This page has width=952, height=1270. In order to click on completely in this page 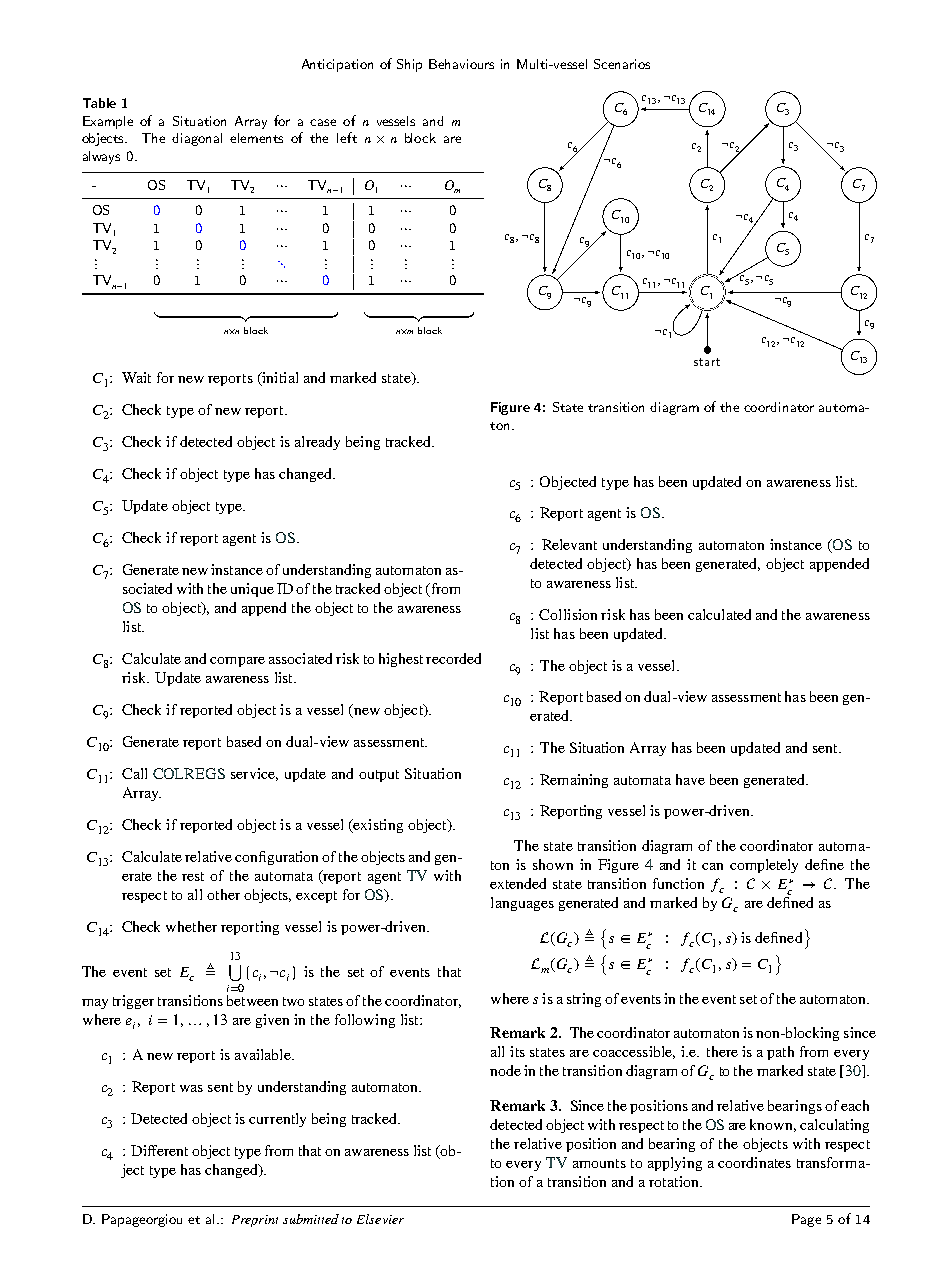, I will do `click(764, 866)`.
